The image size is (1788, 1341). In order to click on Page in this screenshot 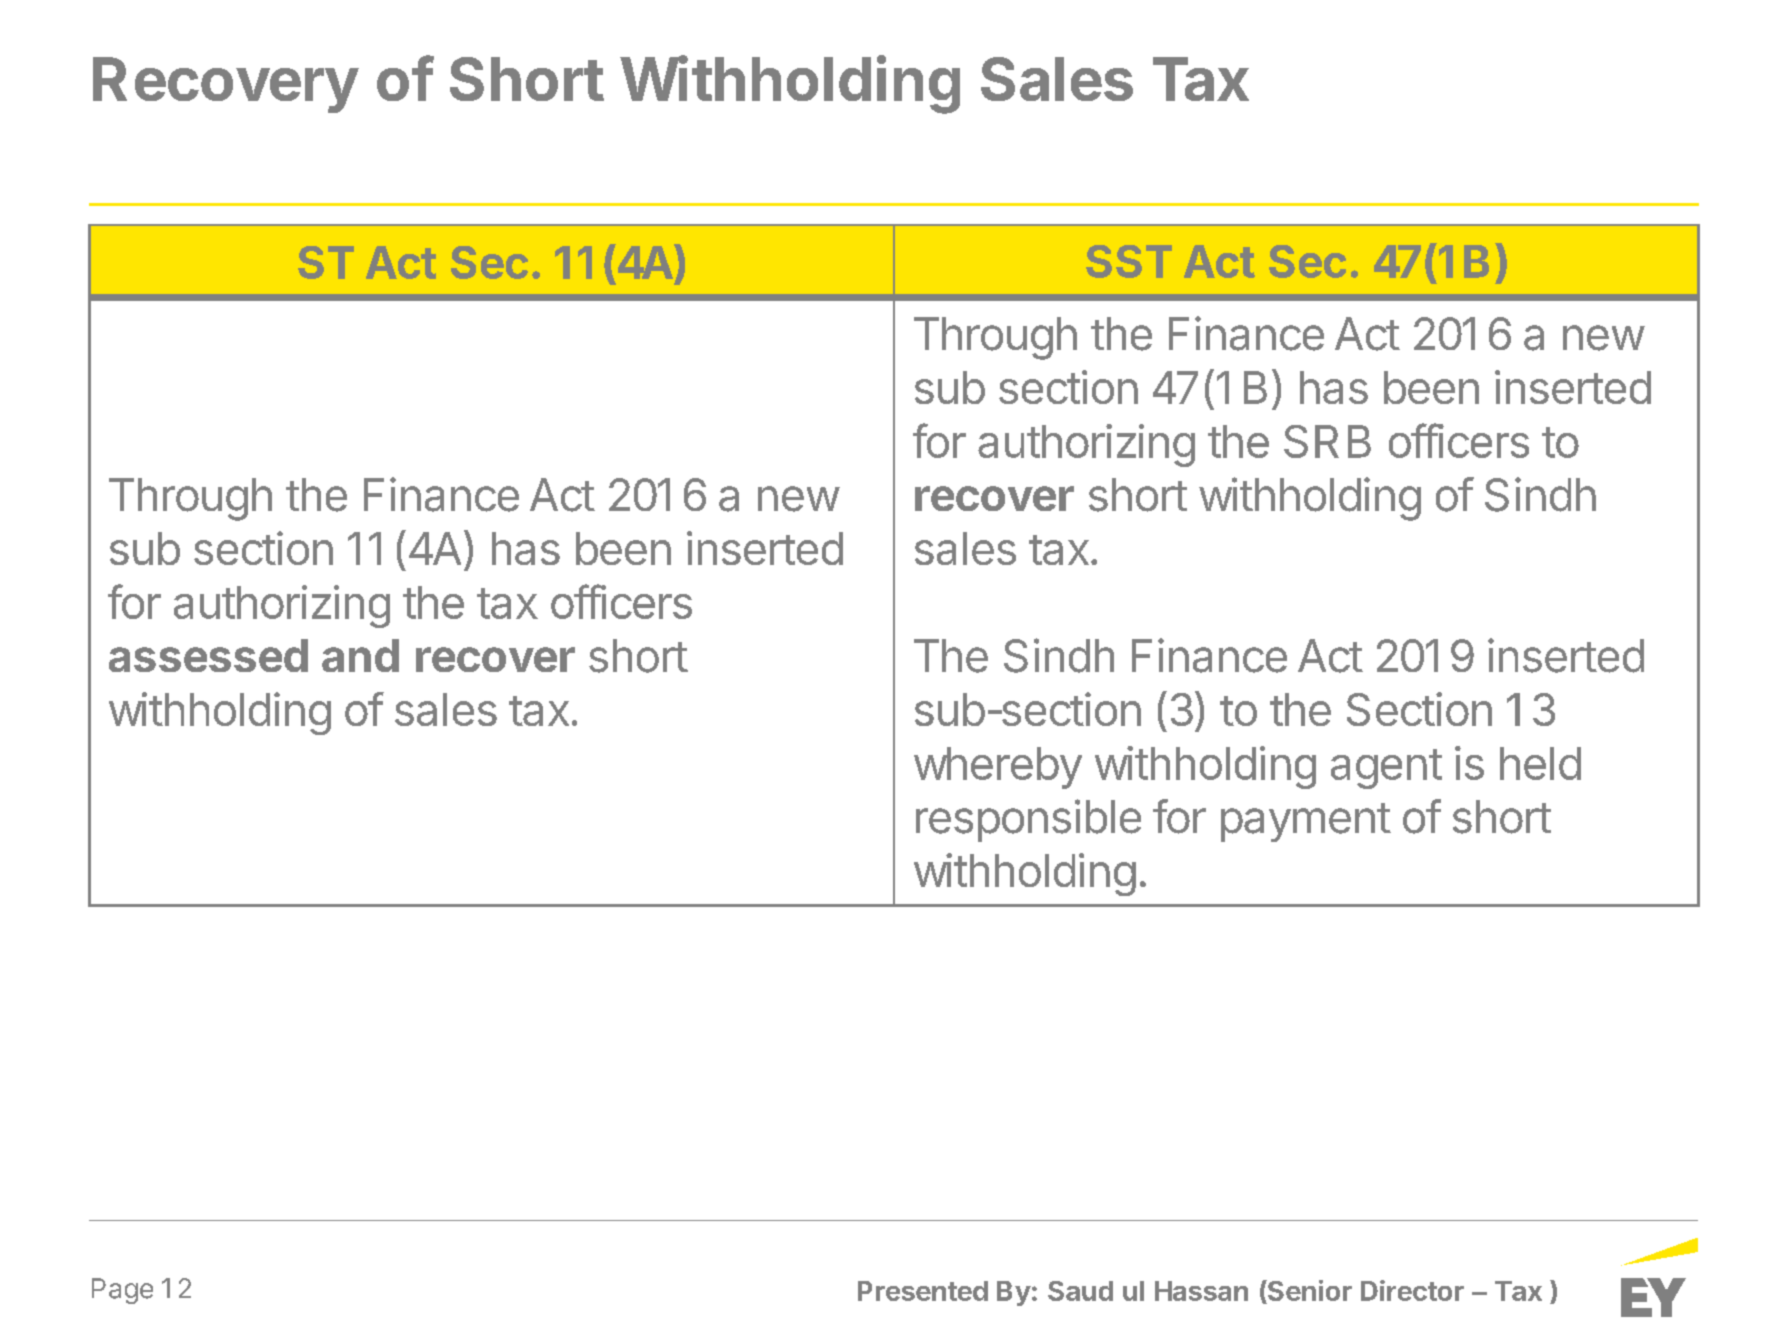, I will do `click(122, 1291)`.
